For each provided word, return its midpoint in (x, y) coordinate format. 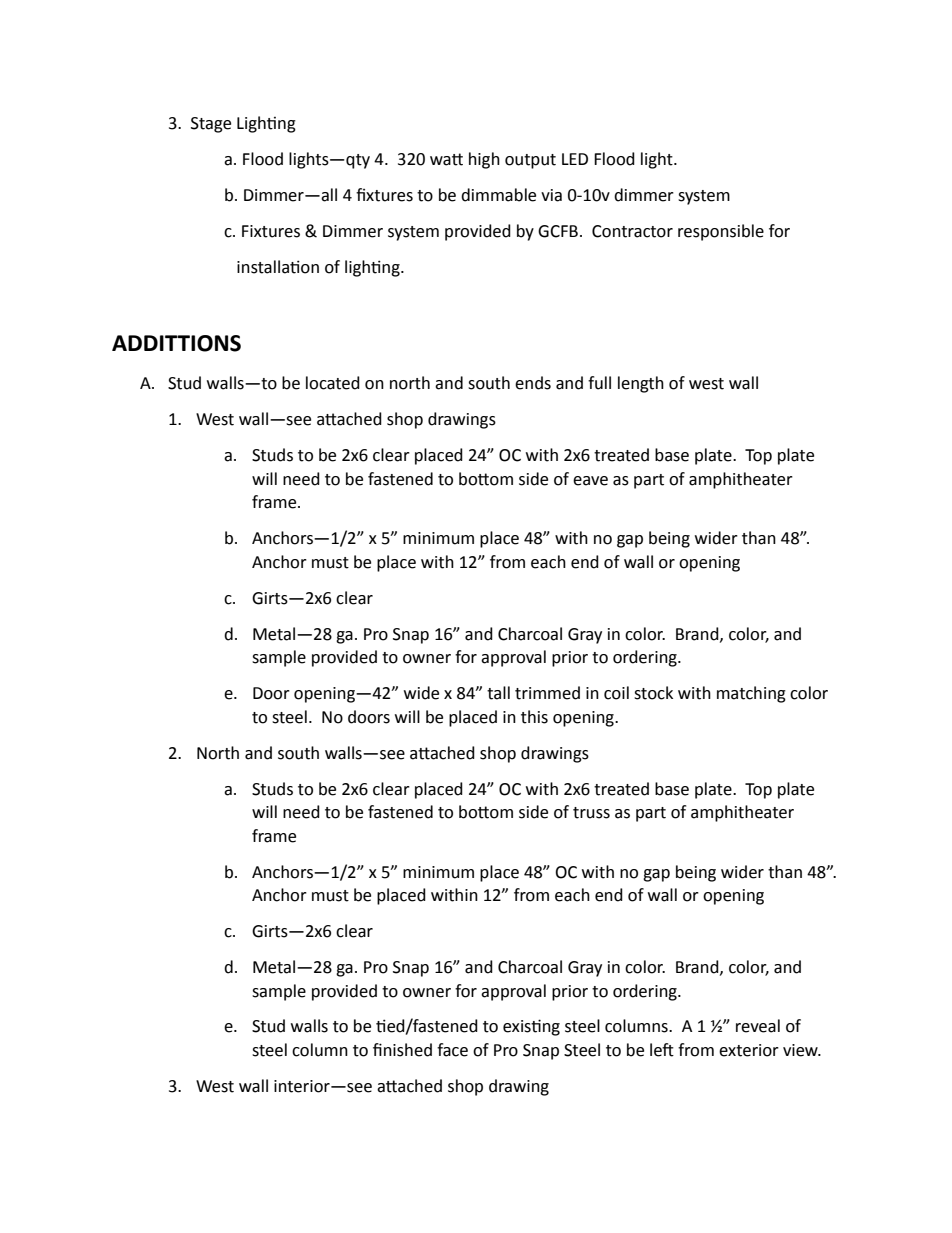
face (452, 1050)
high (484, 160)
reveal (758, 1026)
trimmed (547, 693)
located (333, 383)
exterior (749, 1050)
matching (751, 694)
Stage (211, 125)
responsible (721, 232)
